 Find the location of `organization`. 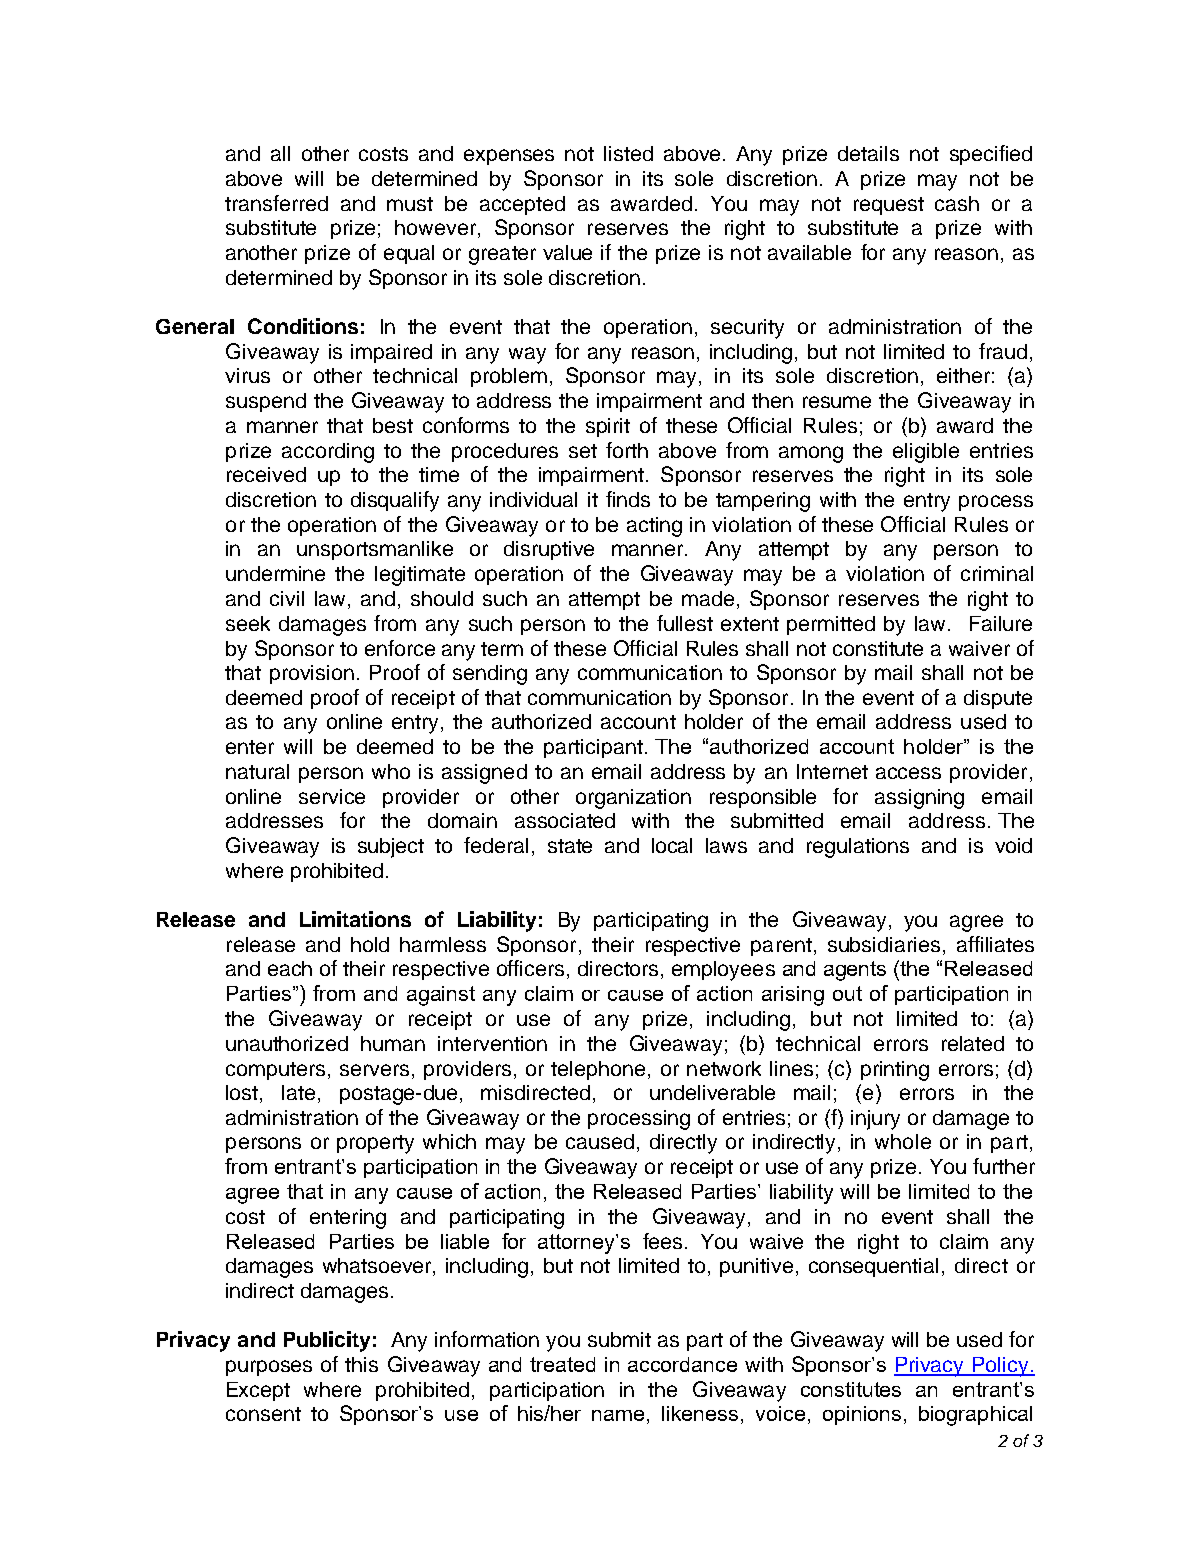

organization is located at coordinates (633, 799).
